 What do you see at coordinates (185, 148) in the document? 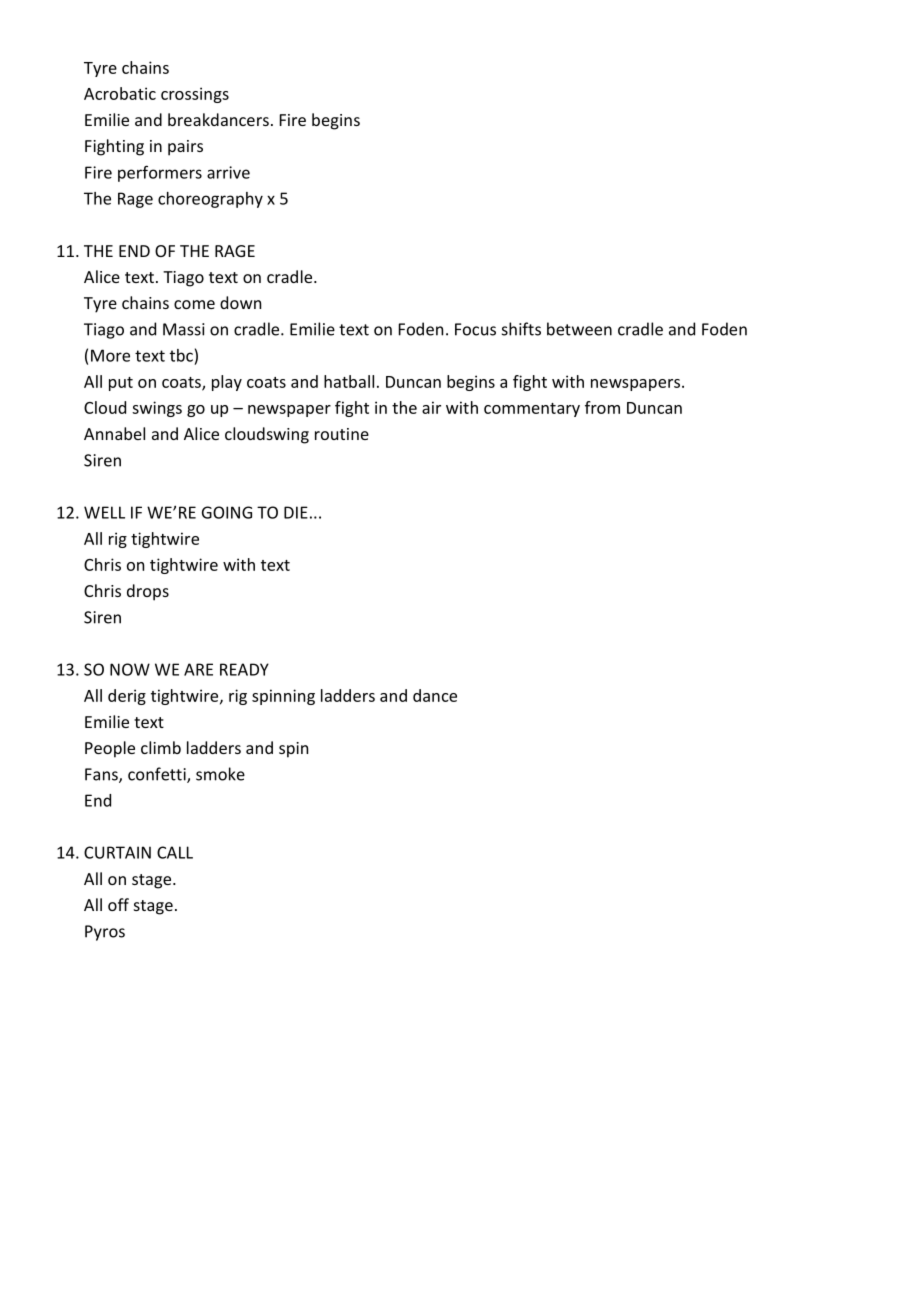
I see `pairs` at bounding box center [185, 148].
